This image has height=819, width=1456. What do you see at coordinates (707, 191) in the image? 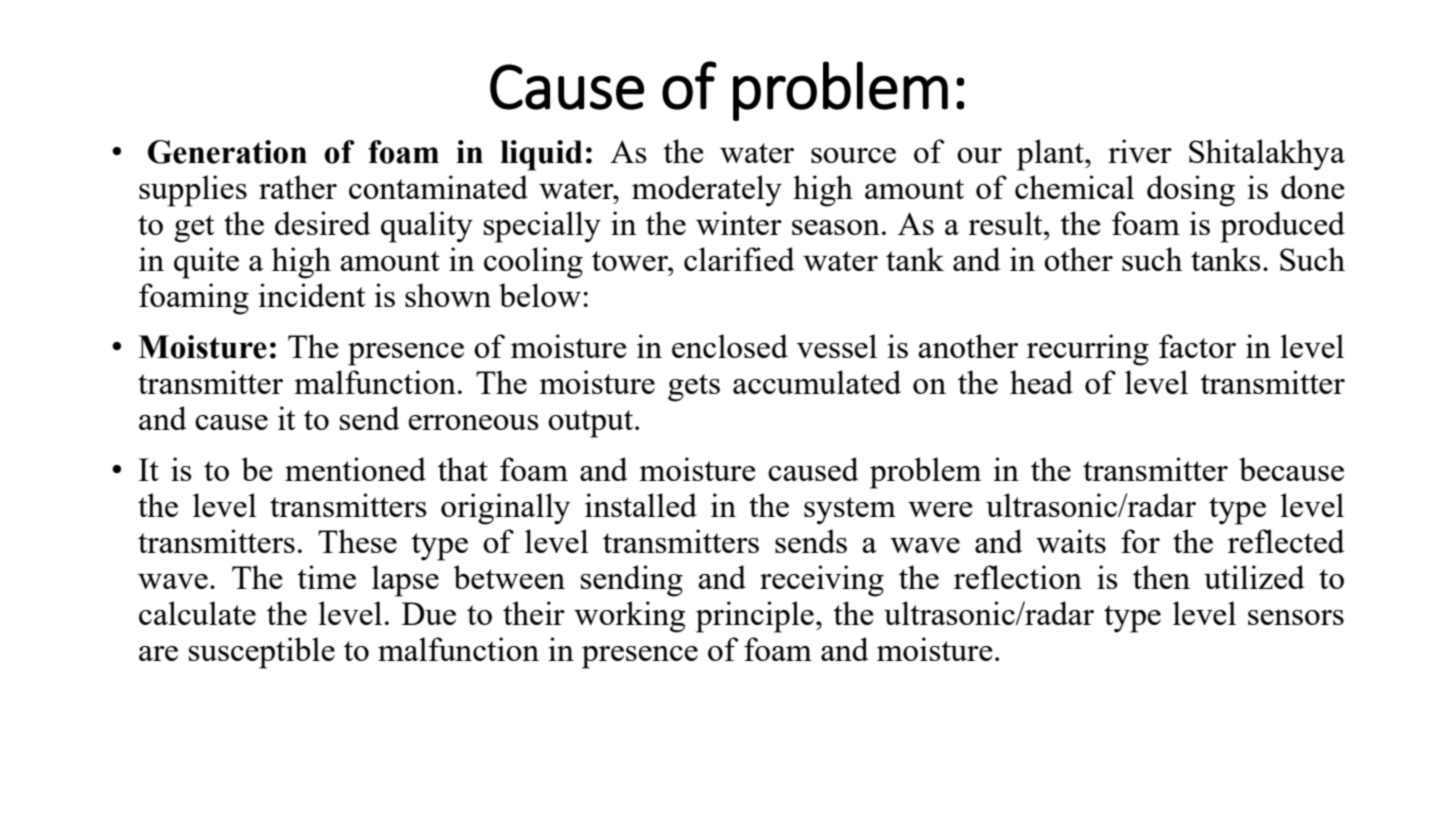
I see `moderately` at bounding box center [707, 191].
